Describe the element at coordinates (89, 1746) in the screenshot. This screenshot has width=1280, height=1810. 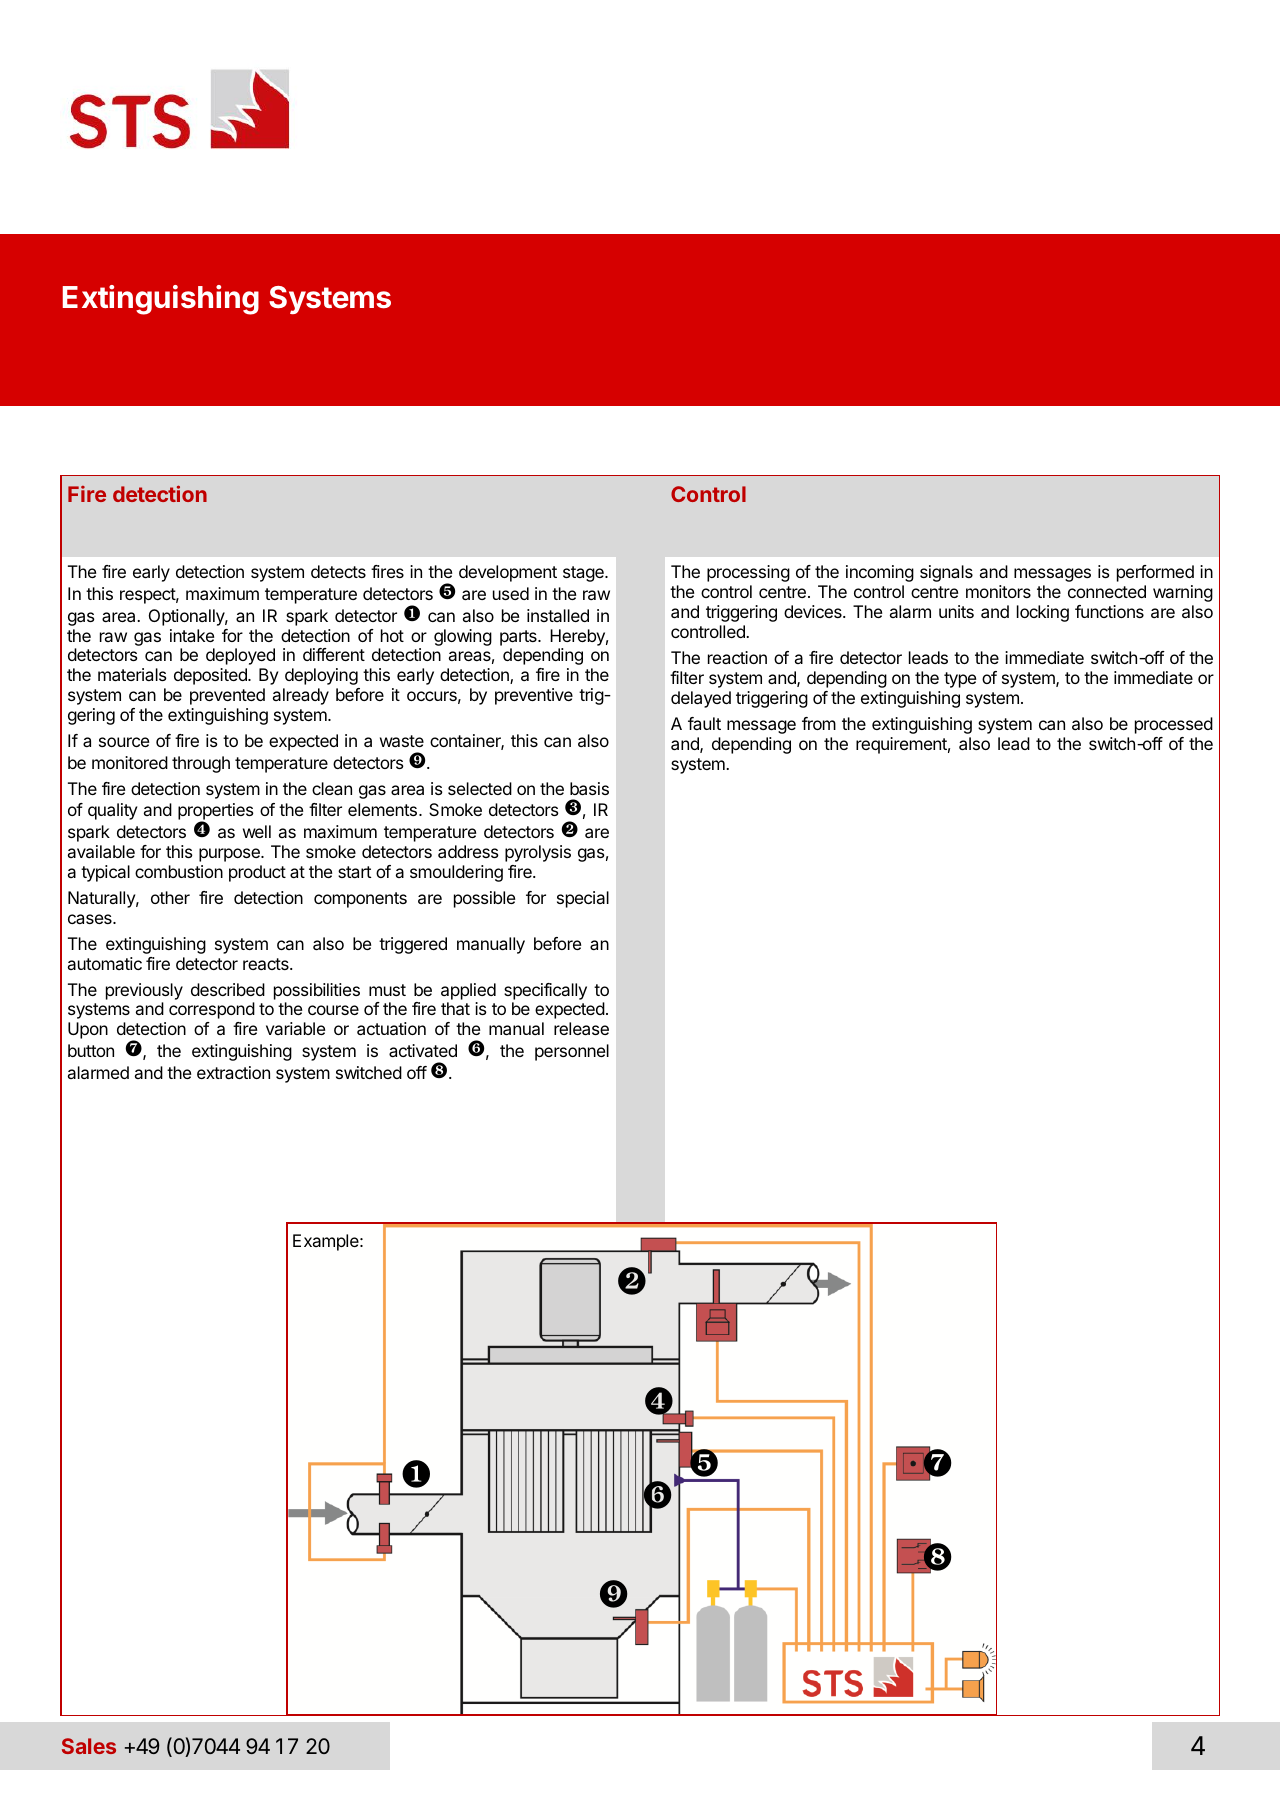
I see `Sales` at that location.
